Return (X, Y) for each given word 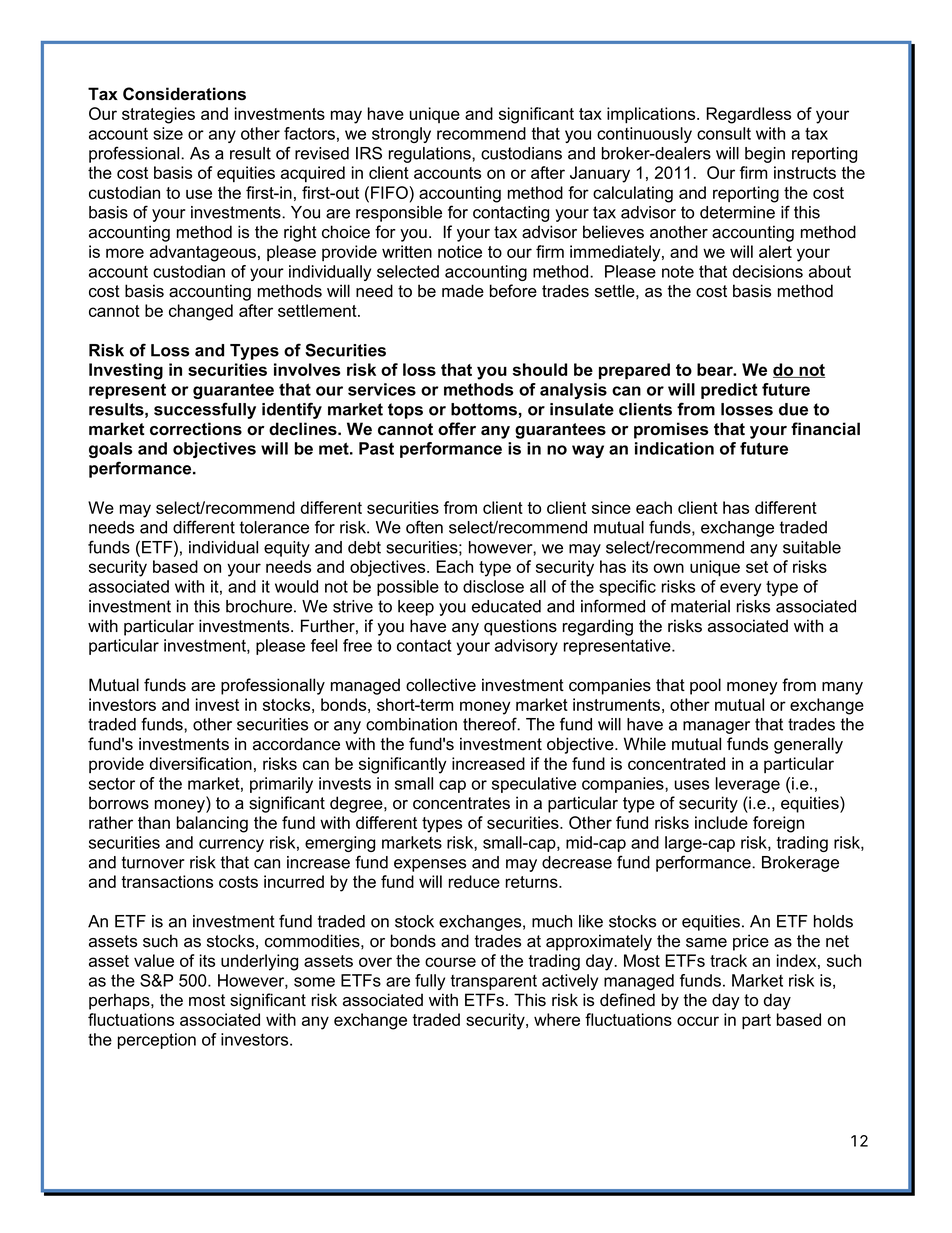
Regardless (748, 115)
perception (157, 1041)
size (168, 133)
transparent (494, 982)
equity (287, 549)
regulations (431, 155)
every (740, 589)
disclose (493, 586)
